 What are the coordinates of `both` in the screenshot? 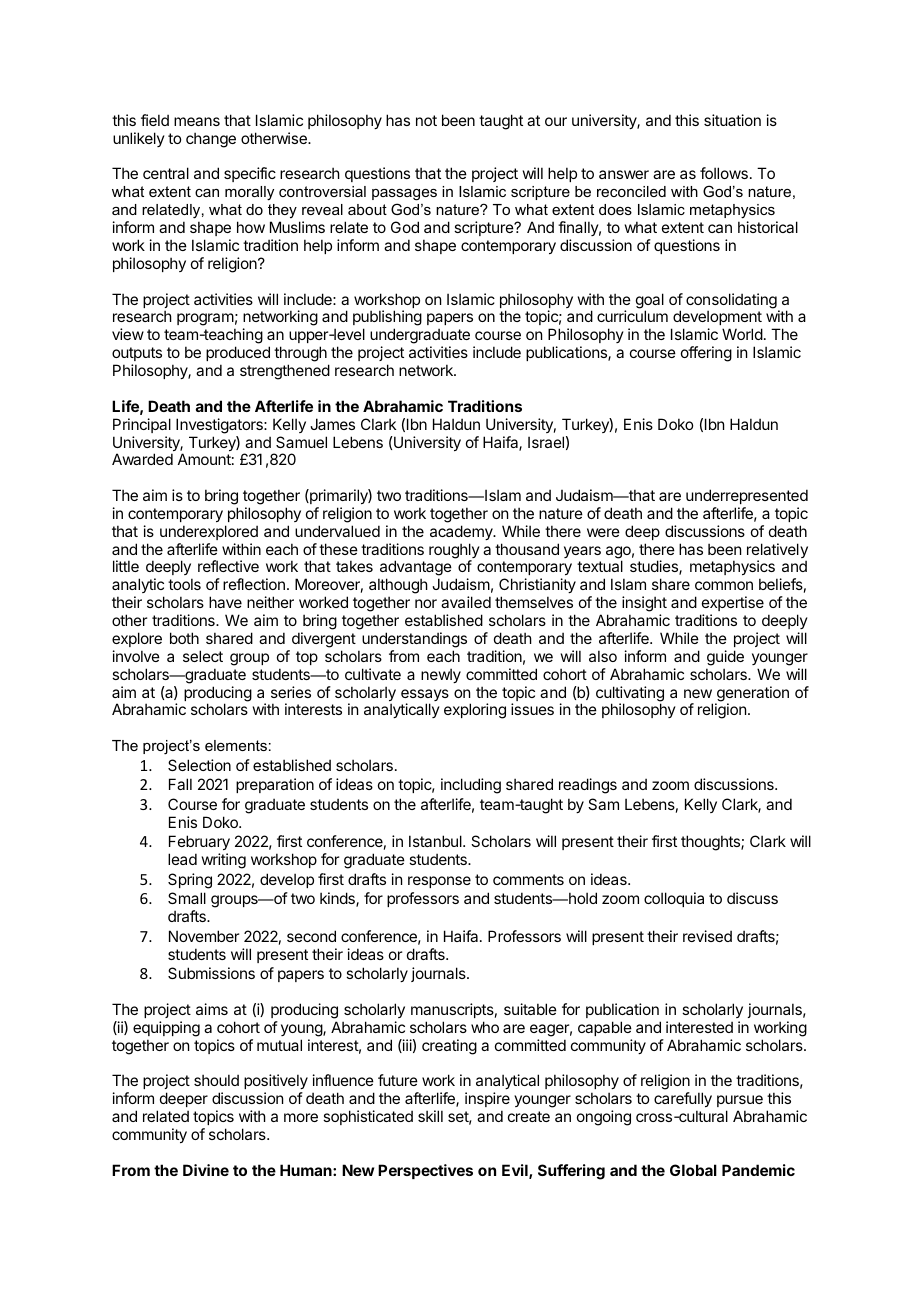 It's located at (184, 638).
